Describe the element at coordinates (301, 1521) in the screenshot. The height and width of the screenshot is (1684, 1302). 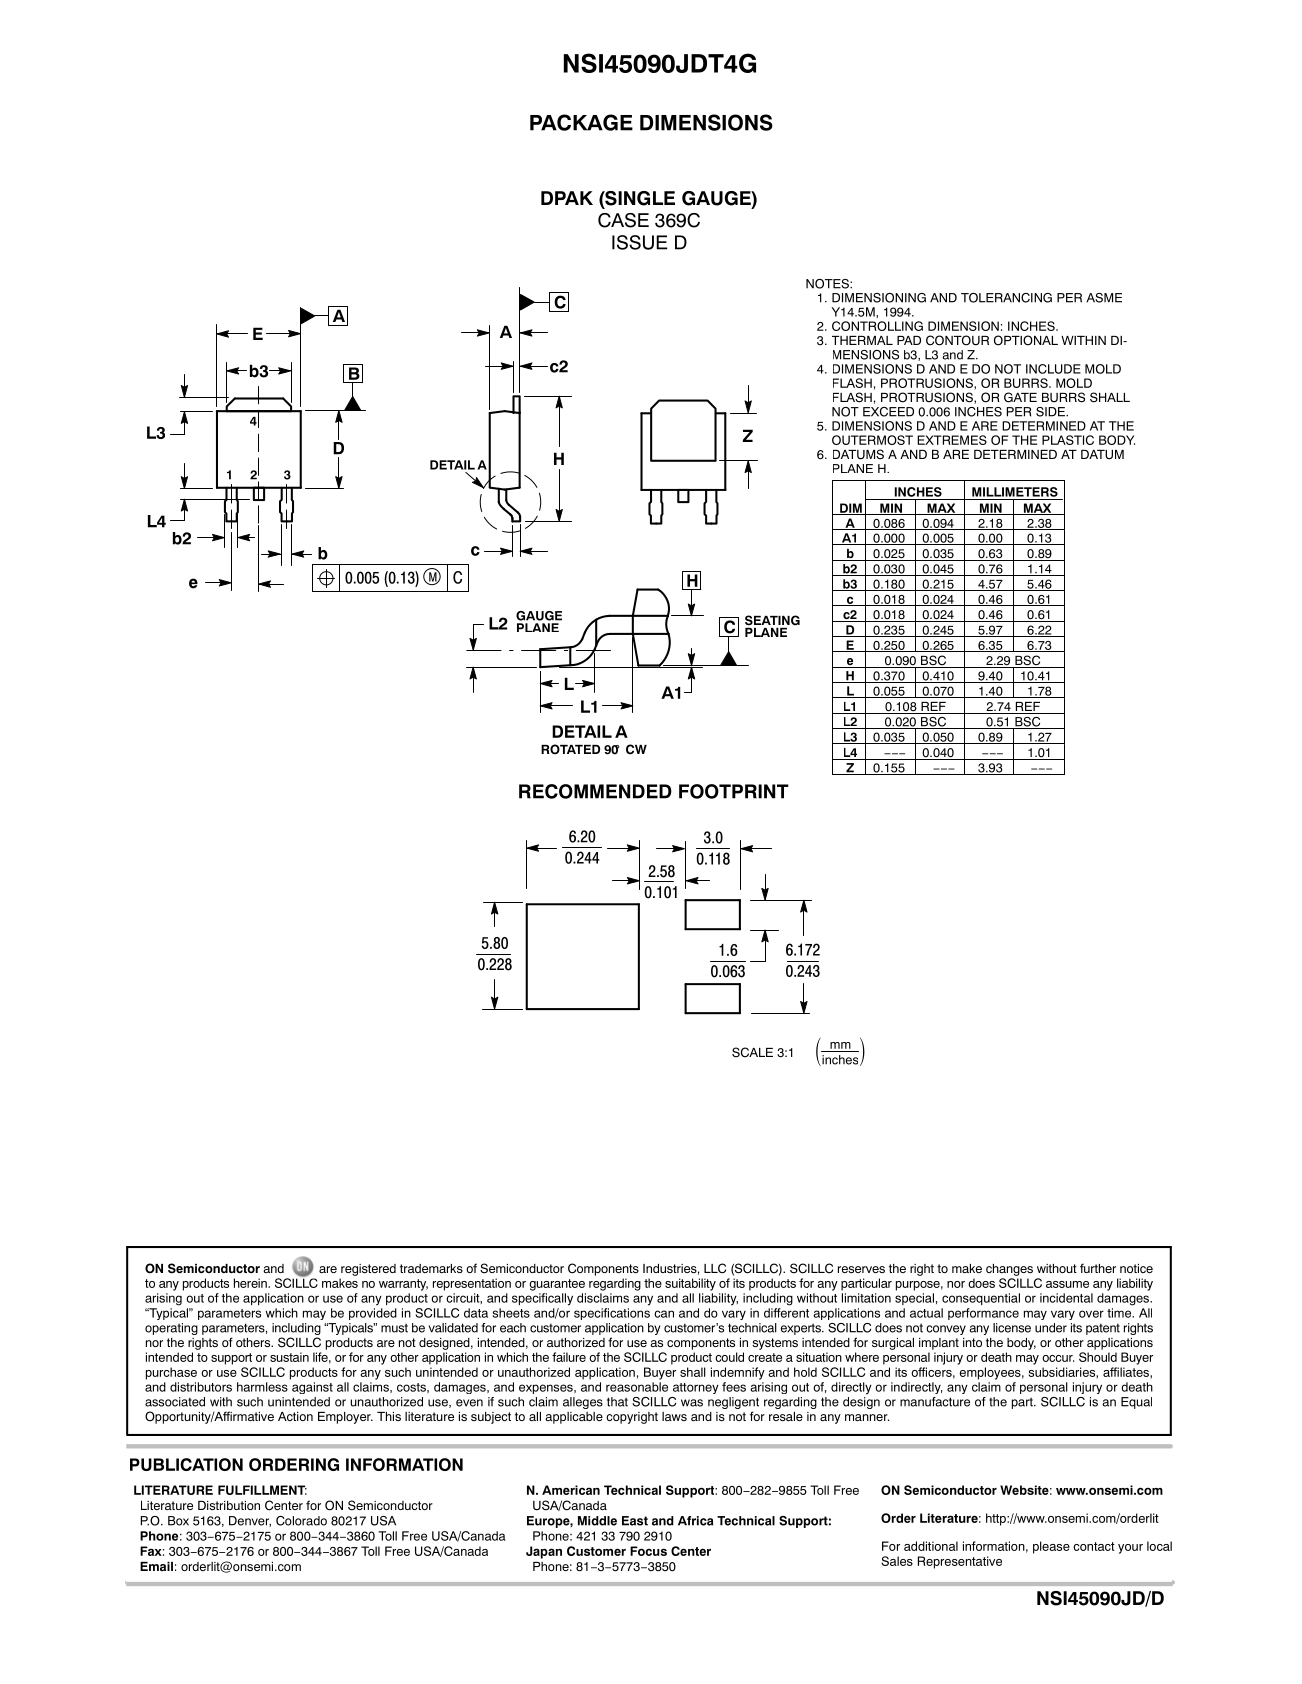
I see `Colorado` at that location.
